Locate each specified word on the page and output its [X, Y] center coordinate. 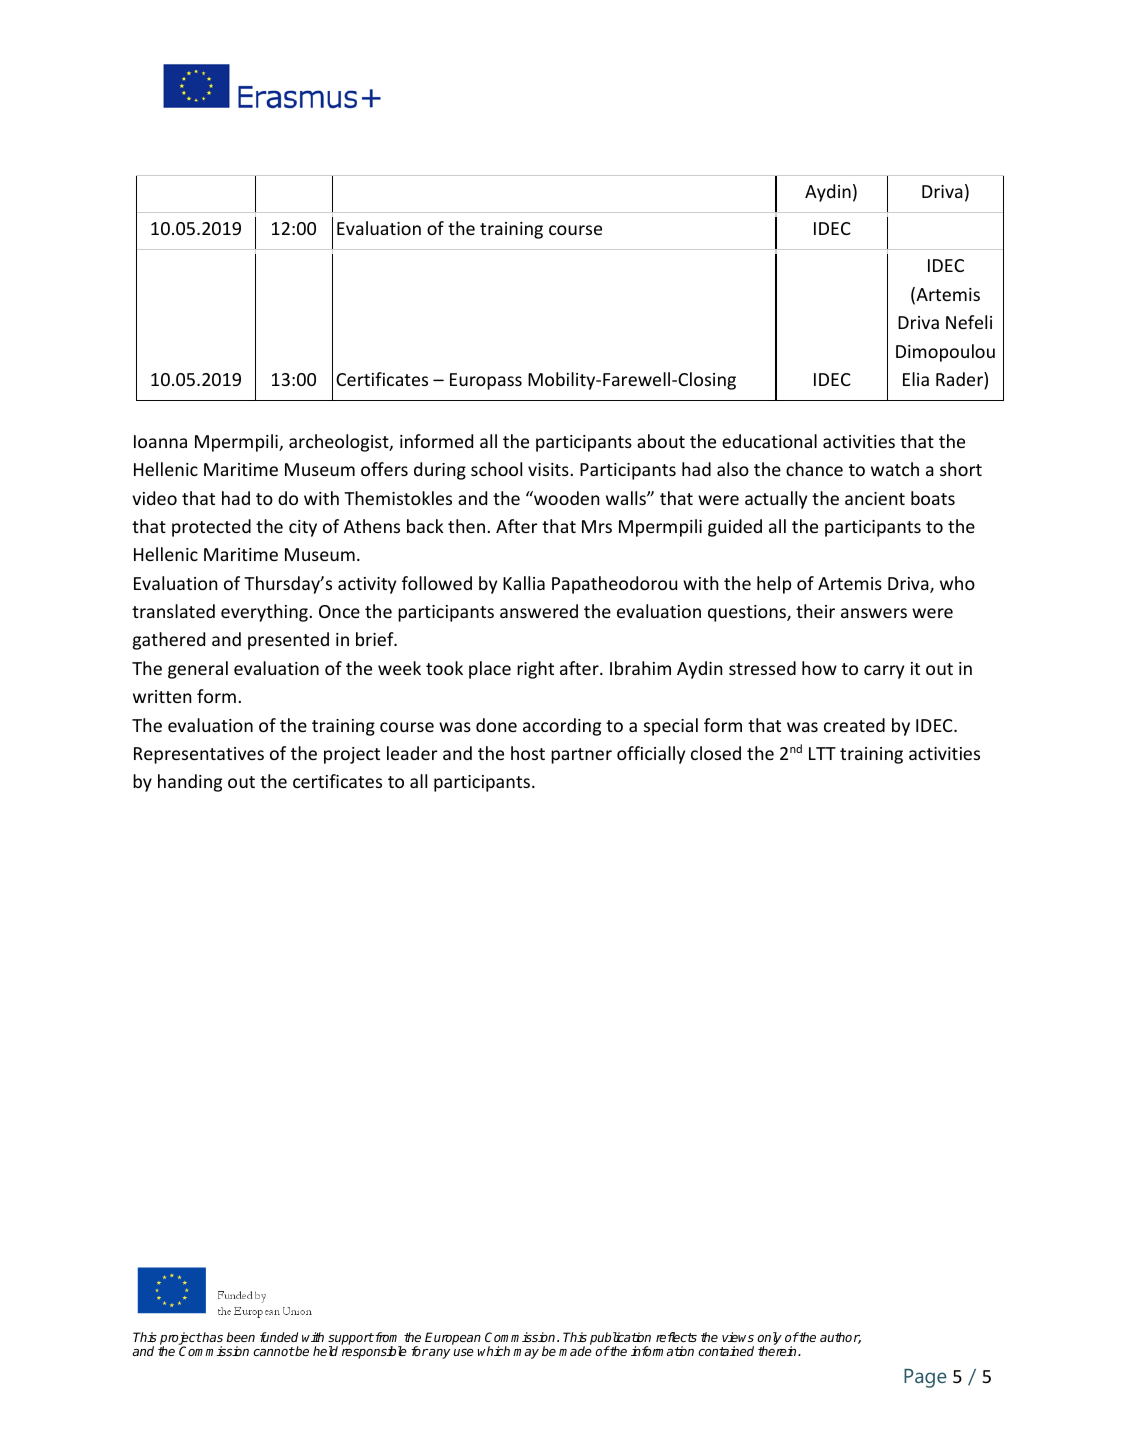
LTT [822, 753]
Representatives [199, 755]
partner [581, 756]
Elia [916, 379]
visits [549, 469]
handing [190, 783]
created [854, 725]
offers [384, 469]
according [562, 727]
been [240, 1337]
